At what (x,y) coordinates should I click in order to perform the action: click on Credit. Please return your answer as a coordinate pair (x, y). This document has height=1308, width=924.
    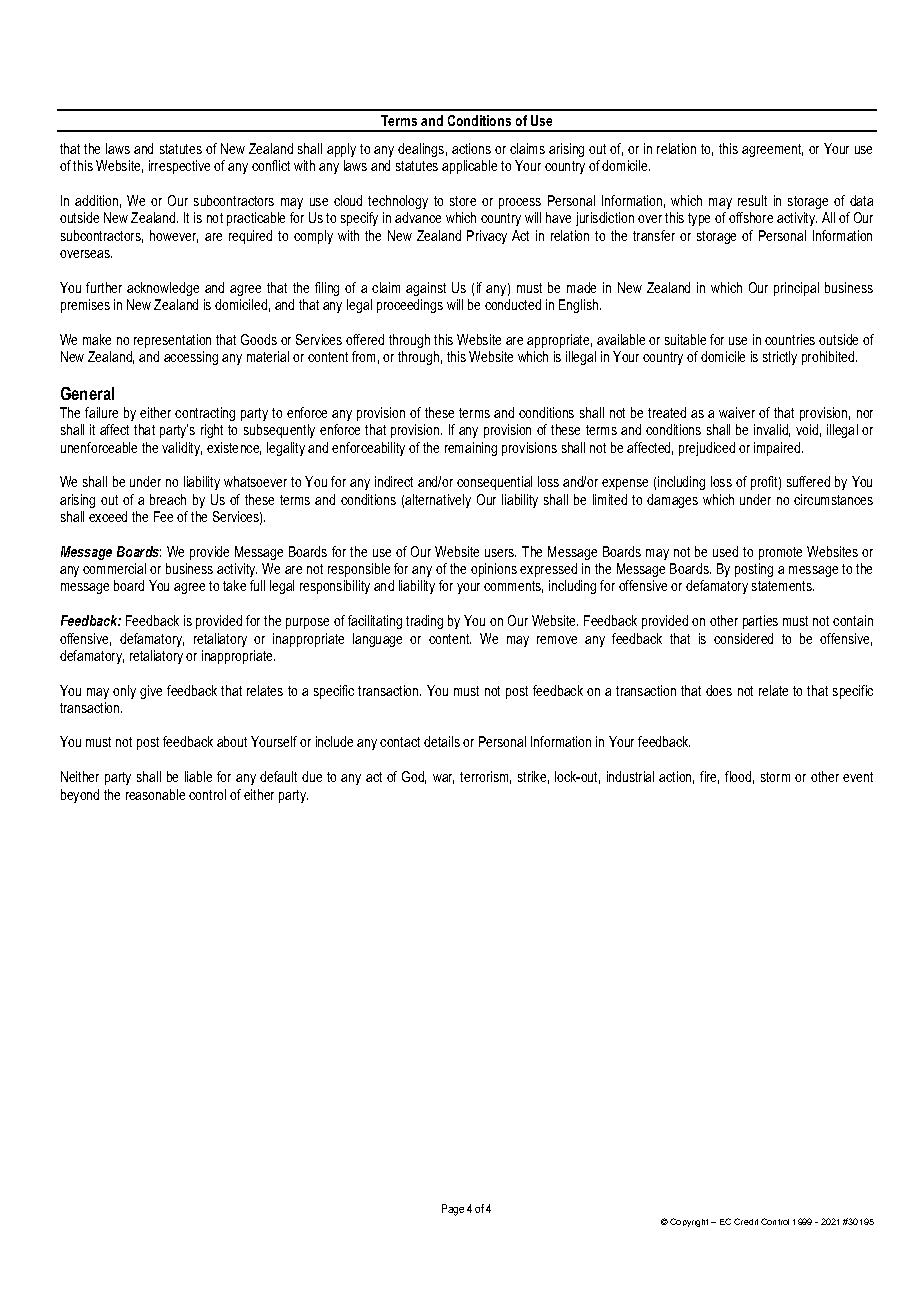
    Looking at the image, I should click on (746, 1221).
